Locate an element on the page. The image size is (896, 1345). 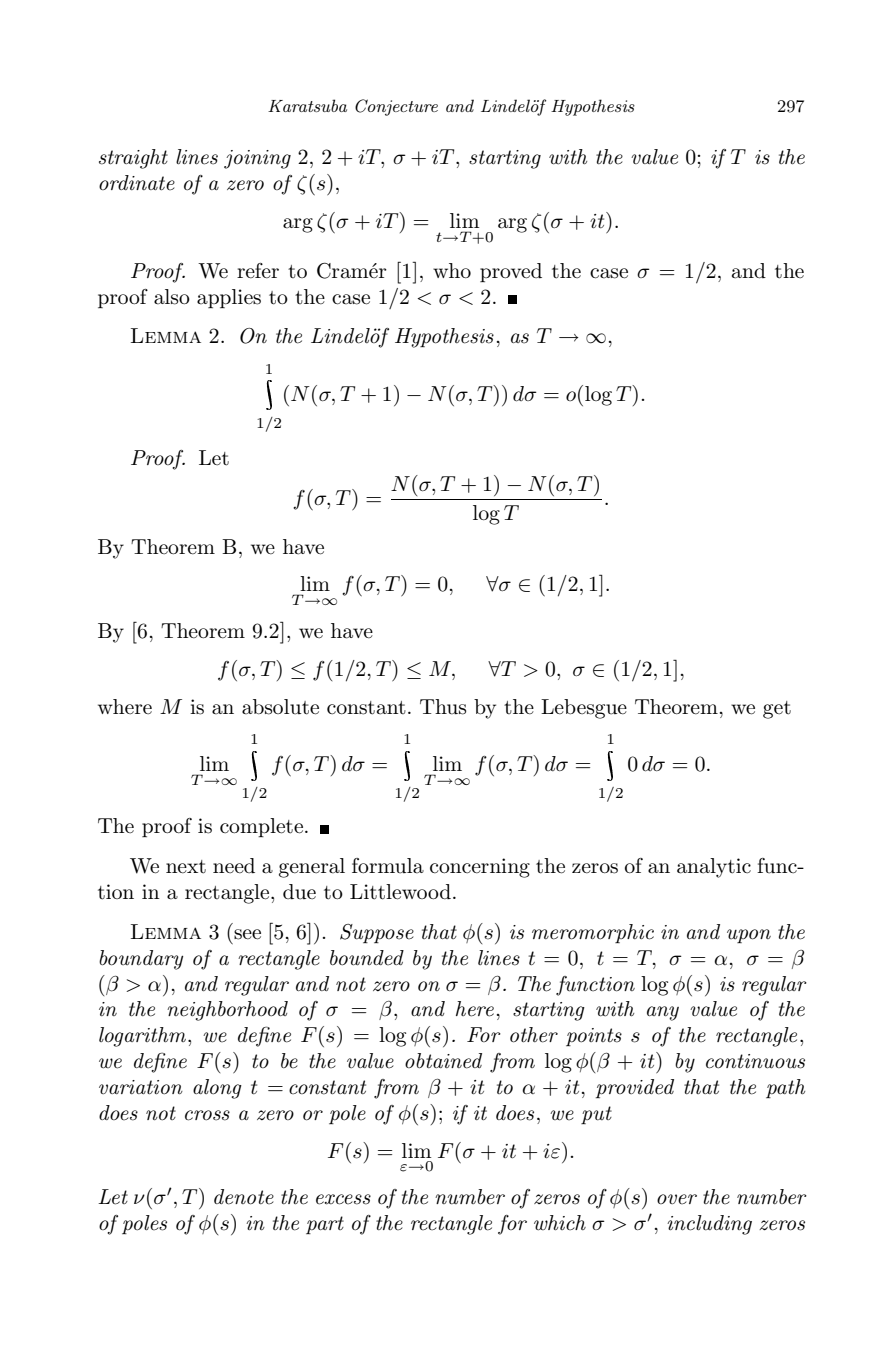
concerning is located at coordinates (480, 868).
